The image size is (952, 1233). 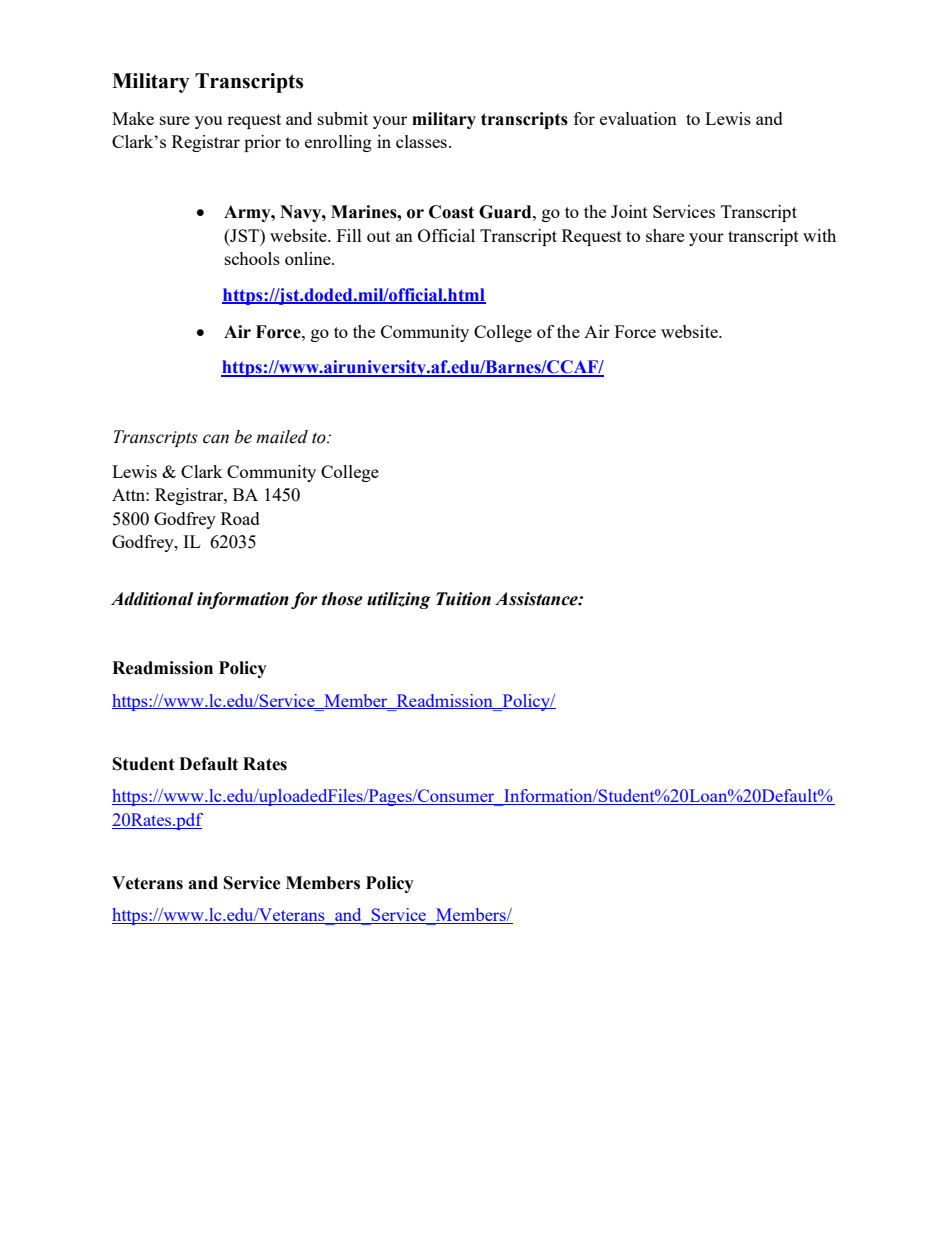 I want to click on sure, so click(x=175, y=120).
